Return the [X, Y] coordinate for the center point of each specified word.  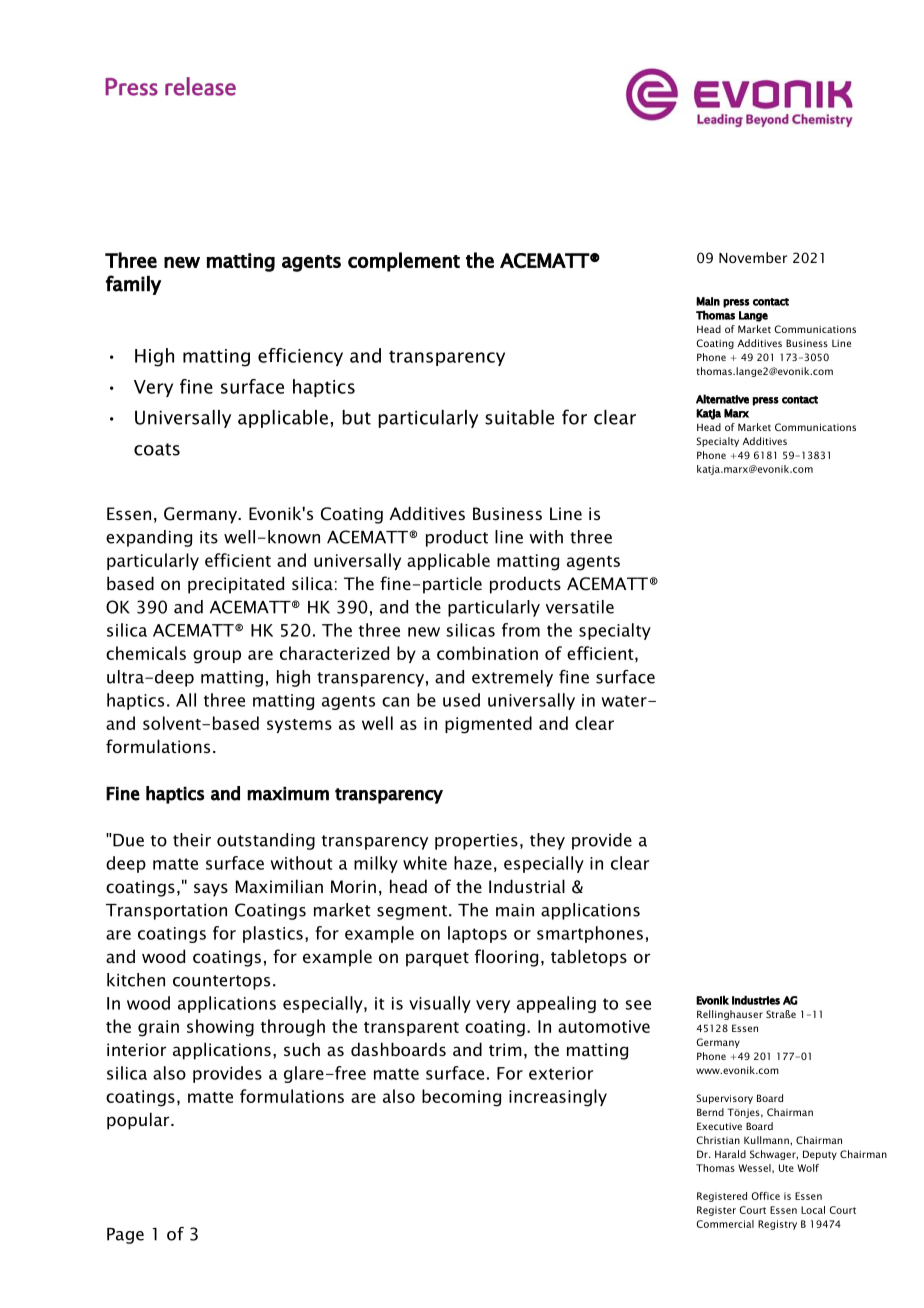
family [133, 285]
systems [299, 726]
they [547, 841]
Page [125, 1236]
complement [404, 262]
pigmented [488, 725]
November [753, 257]
